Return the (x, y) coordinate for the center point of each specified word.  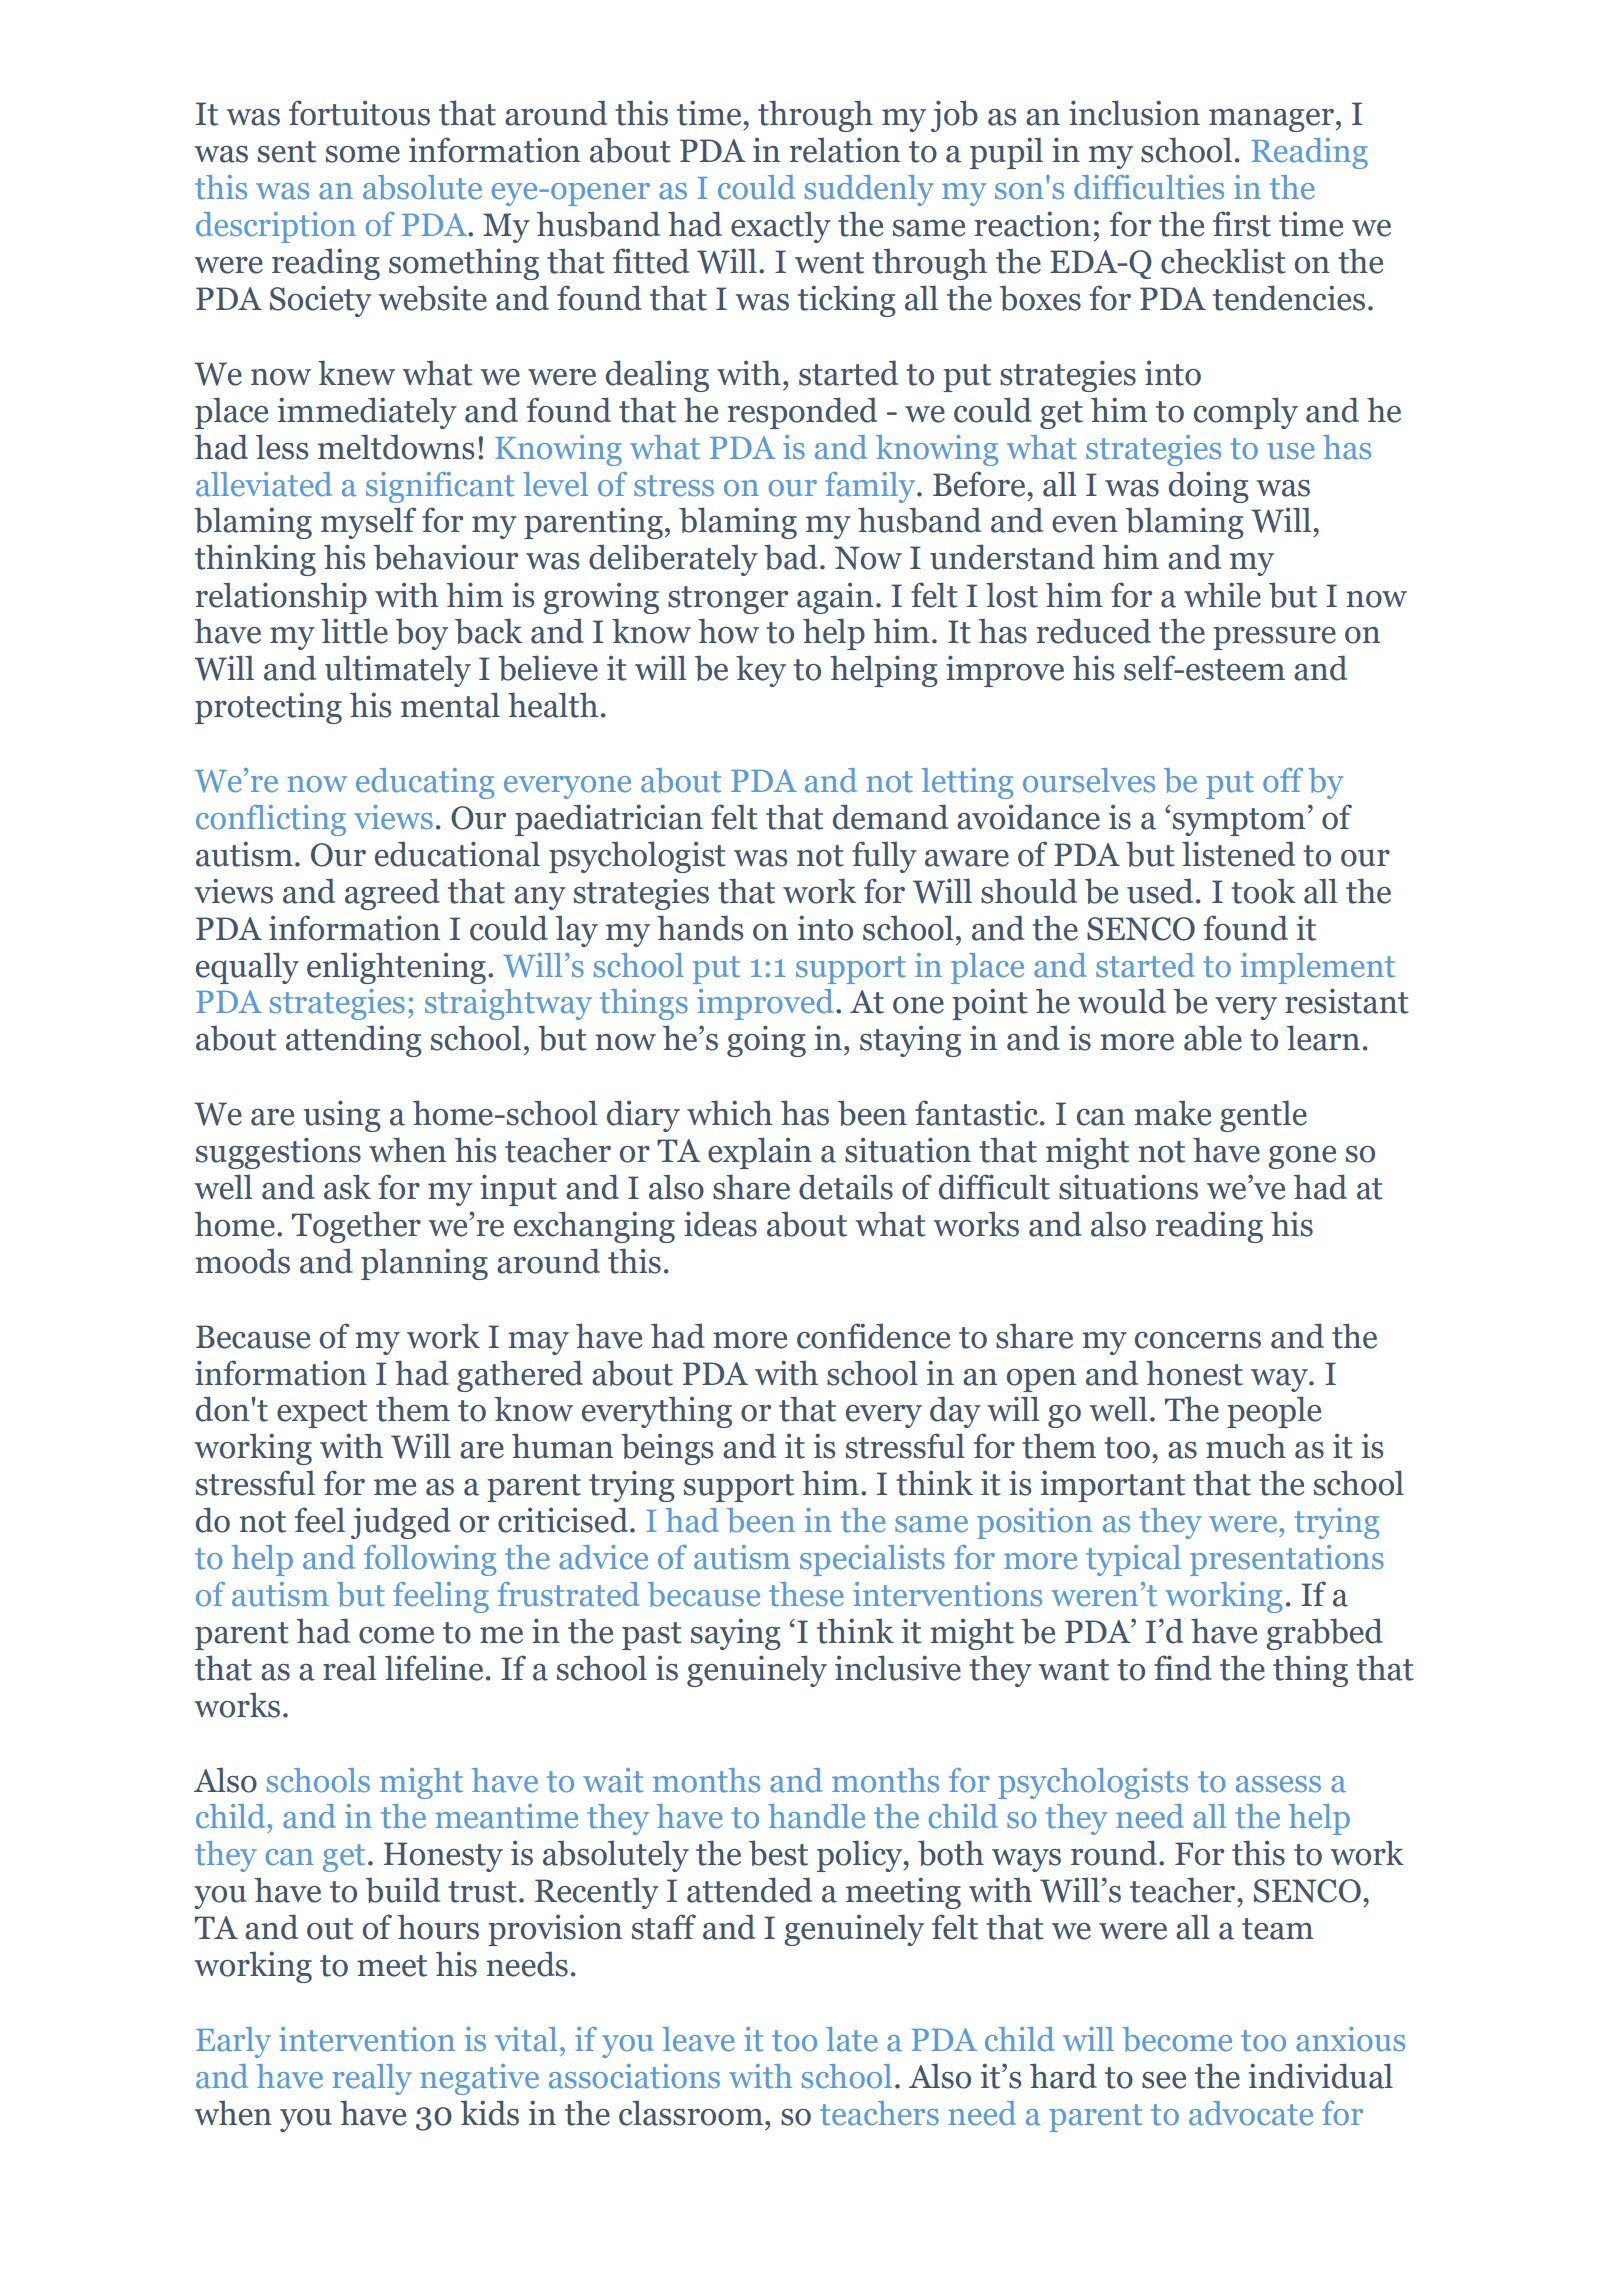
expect (322, 1414)
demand (890, 817)
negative (479, 2079)
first (1242, 224)
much (1246, 1446)
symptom (1239, 822)
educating (425, 783)
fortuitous (359, 113)
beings (667, 1449)
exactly (781, 227)
